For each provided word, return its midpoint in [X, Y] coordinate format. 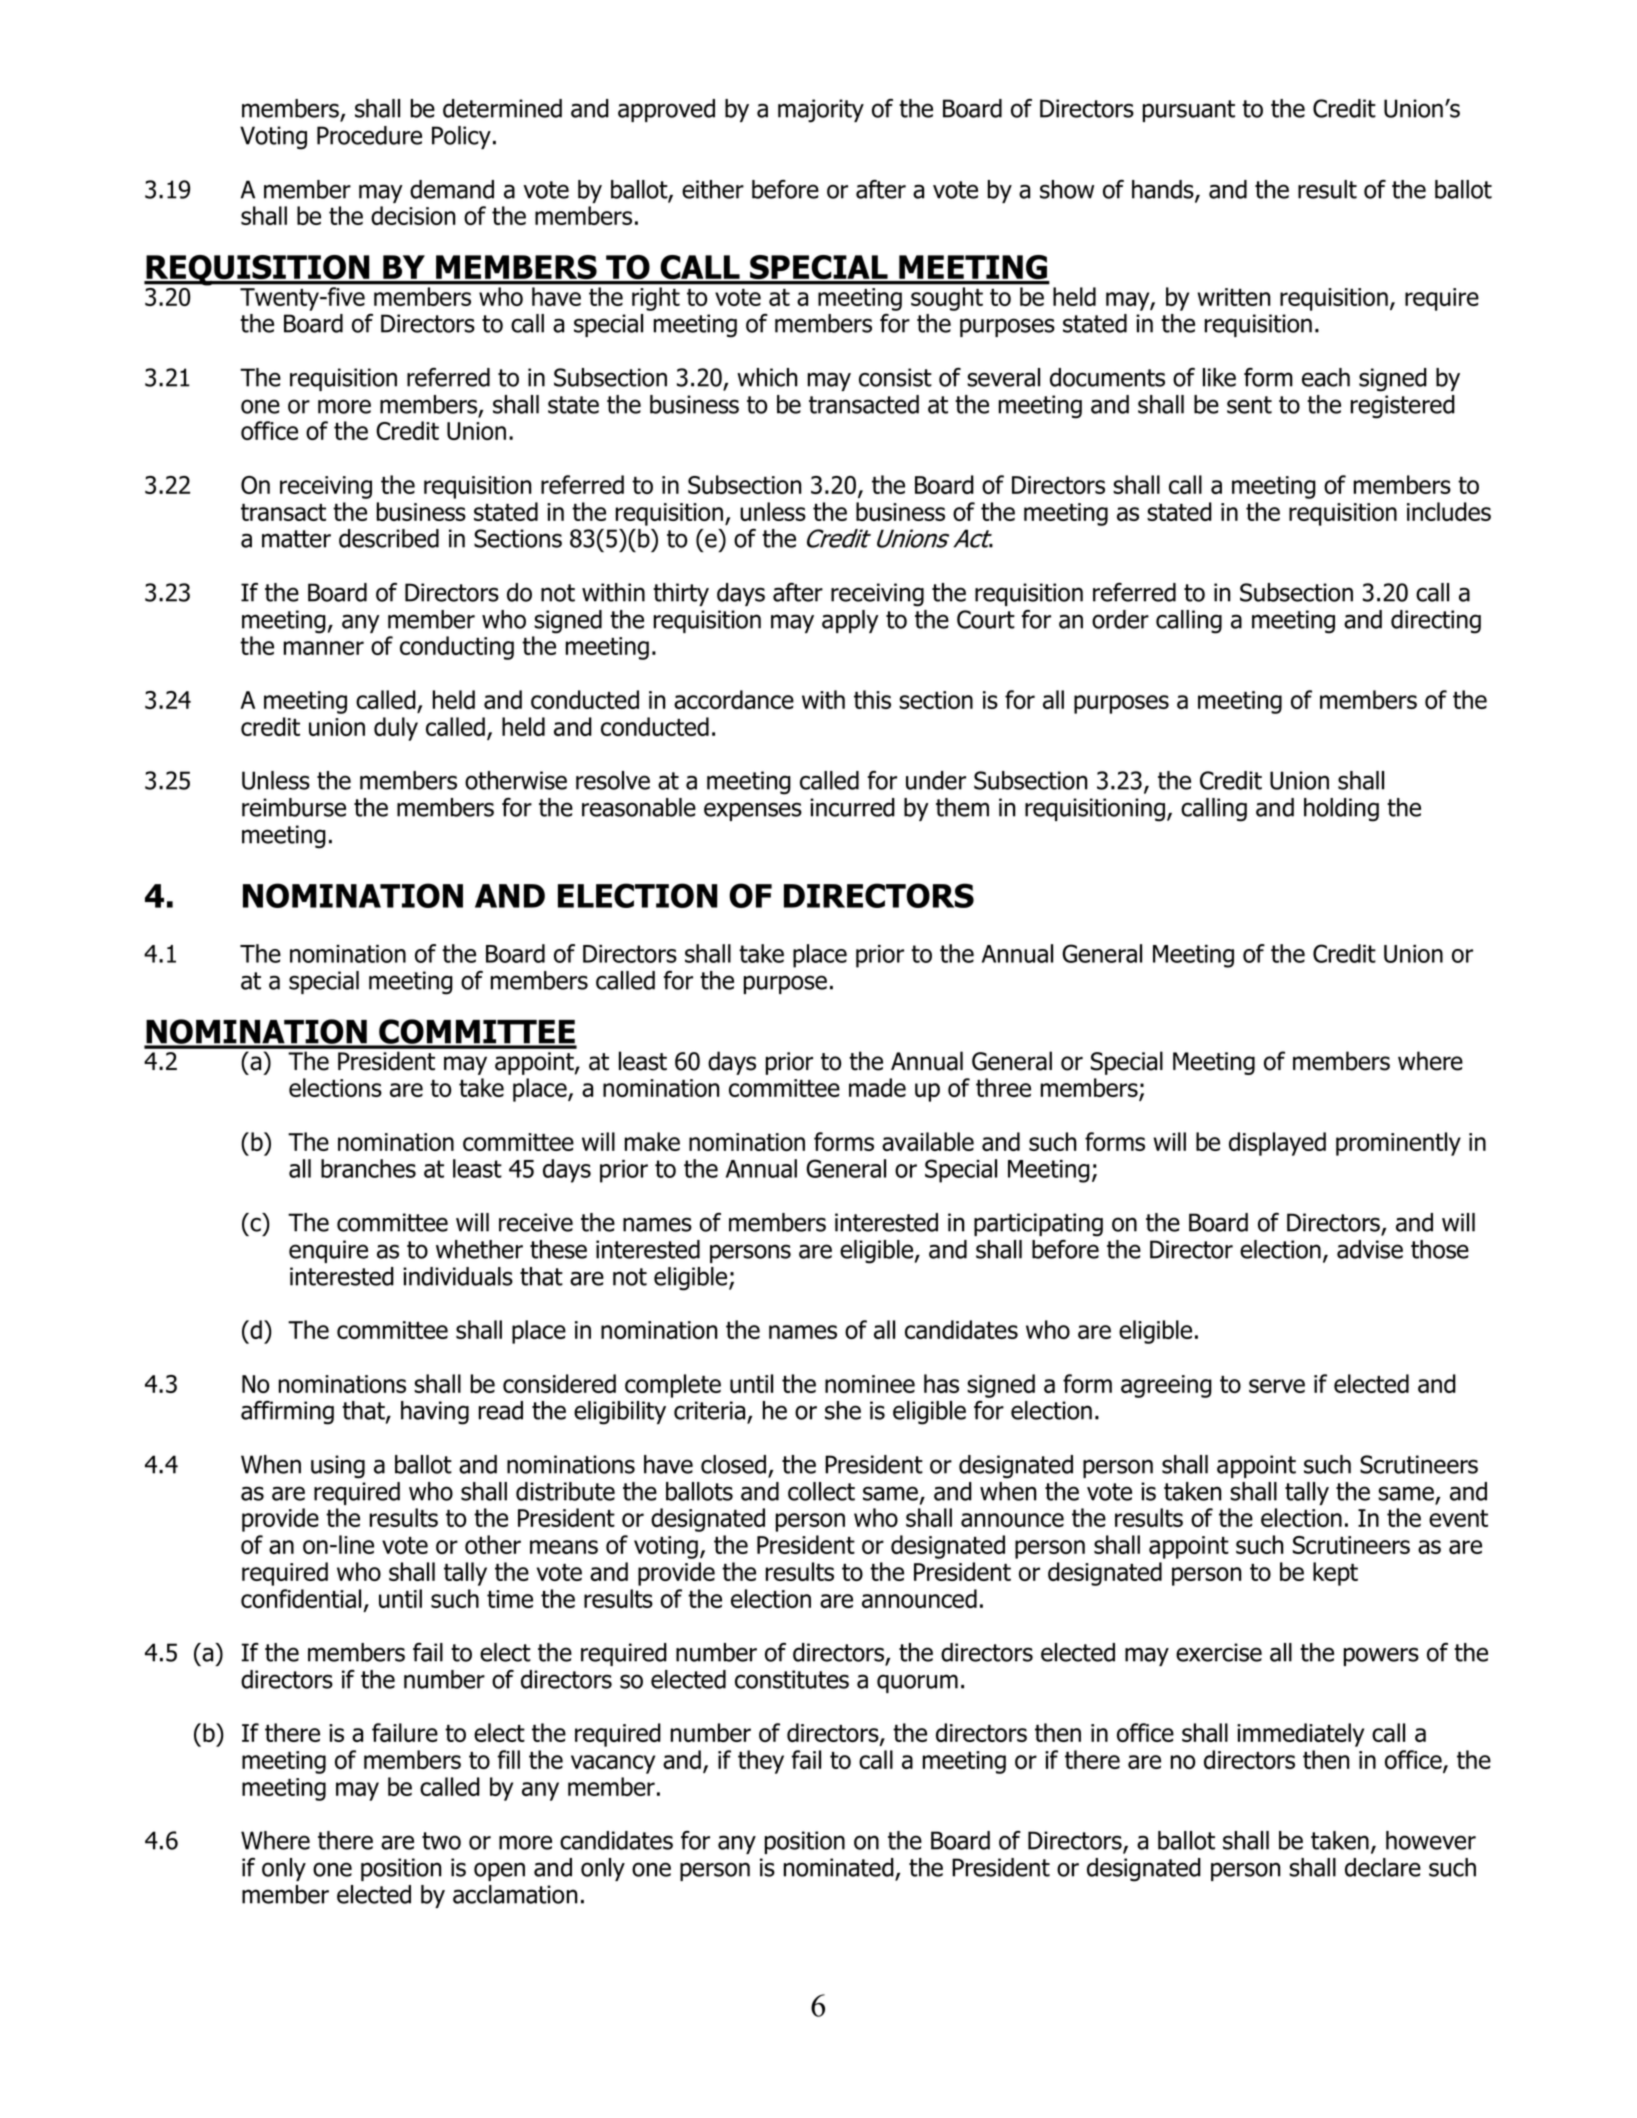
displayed [1277, 1144]
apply [850, 621]
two [441, 1841]
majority [821, 111]
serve [1277, 1386]
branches [368, 1168]
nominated [839, 1867]
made [877, 1087]
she [843, 1410]
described [389, 538]
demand [452, 189]
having [435, 1413]
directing [1436, 622]
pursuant [1189, 111]
